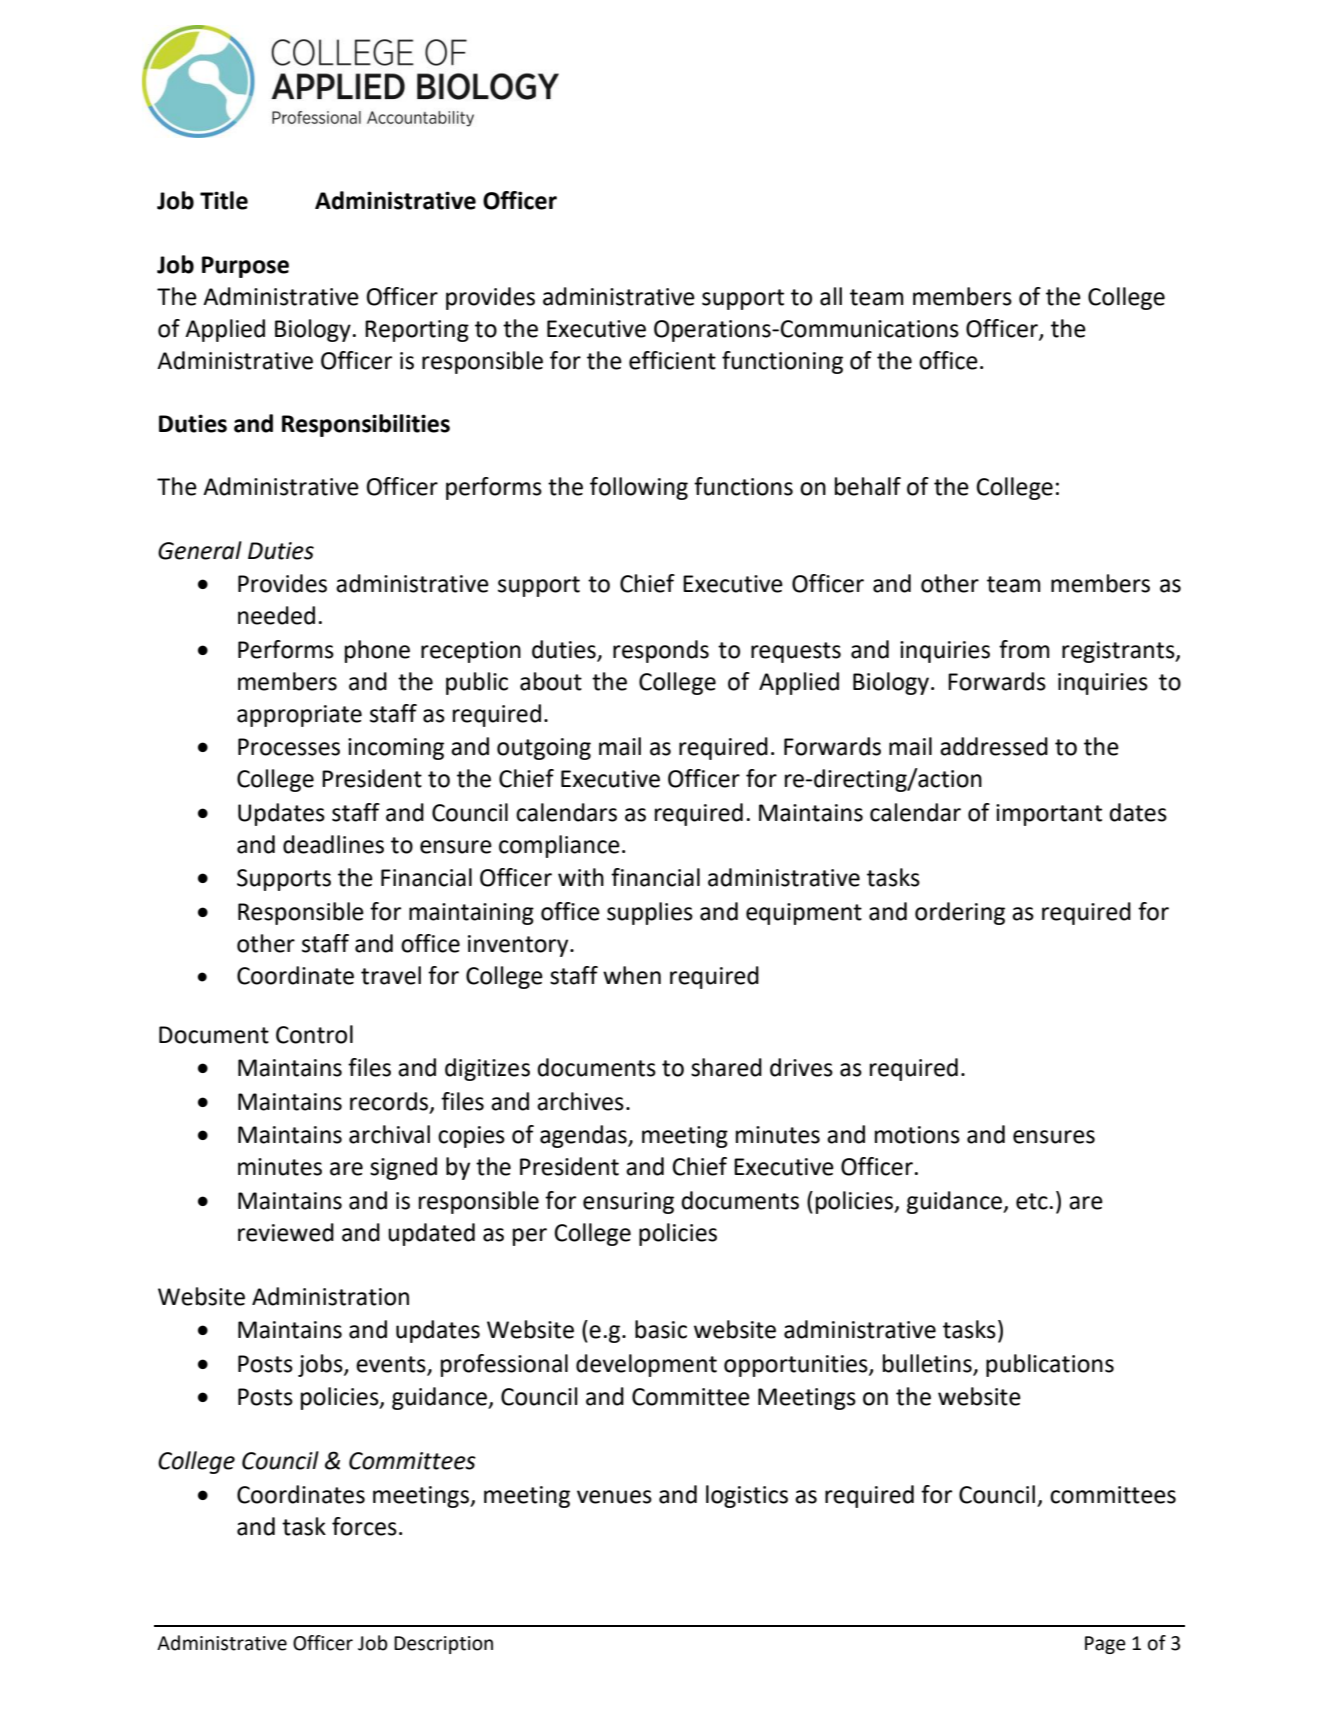 Image resolution: width=1339 pixels, height=1733 pixels. Describe the element at coordinates (289, 747) in the screenshot. I see `Processes` at that location.
